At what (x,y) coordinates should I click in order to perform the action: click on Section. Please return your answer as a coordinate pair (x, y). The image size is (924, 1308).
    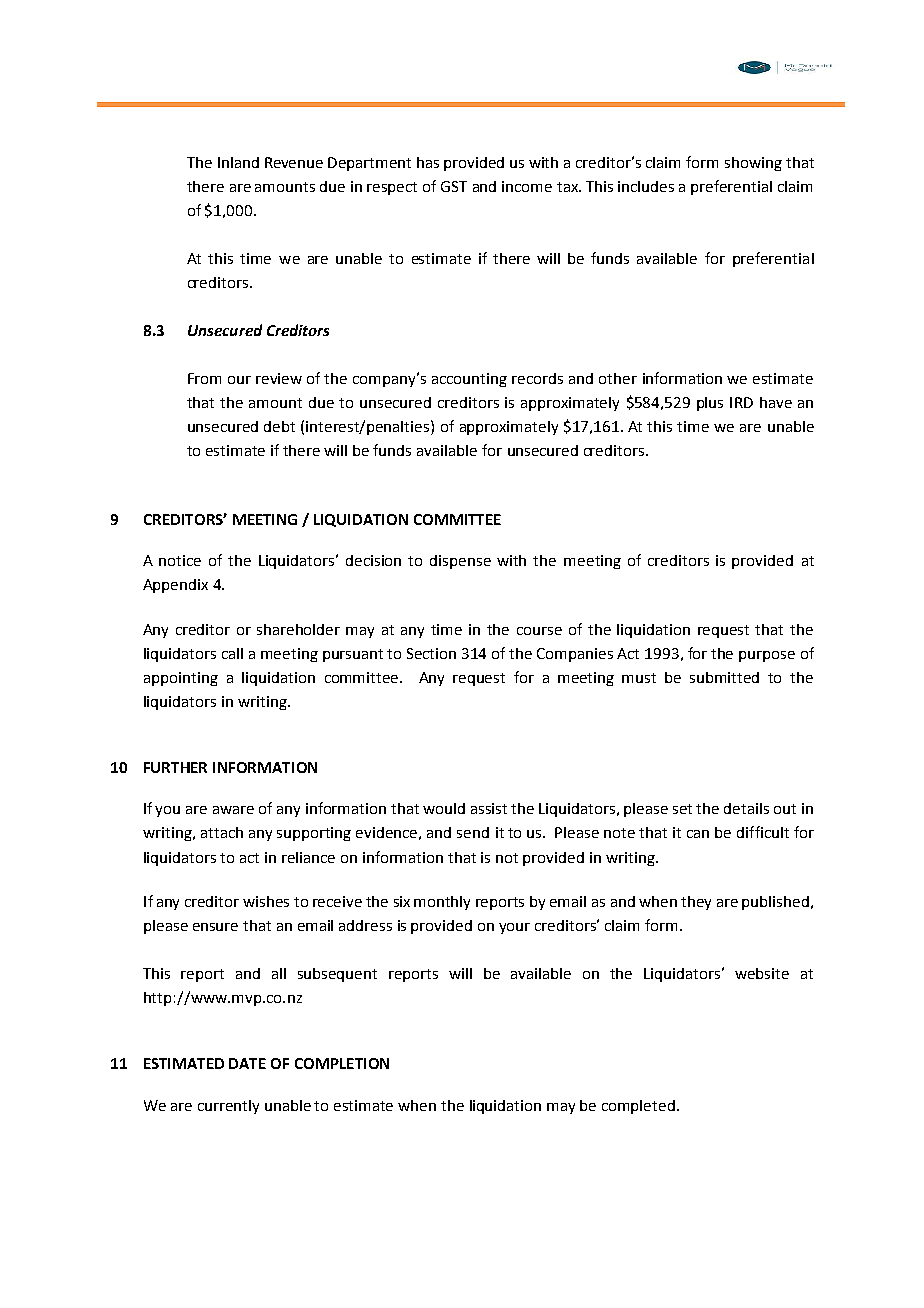
    Looking at the image, I should click on (431, 653).
